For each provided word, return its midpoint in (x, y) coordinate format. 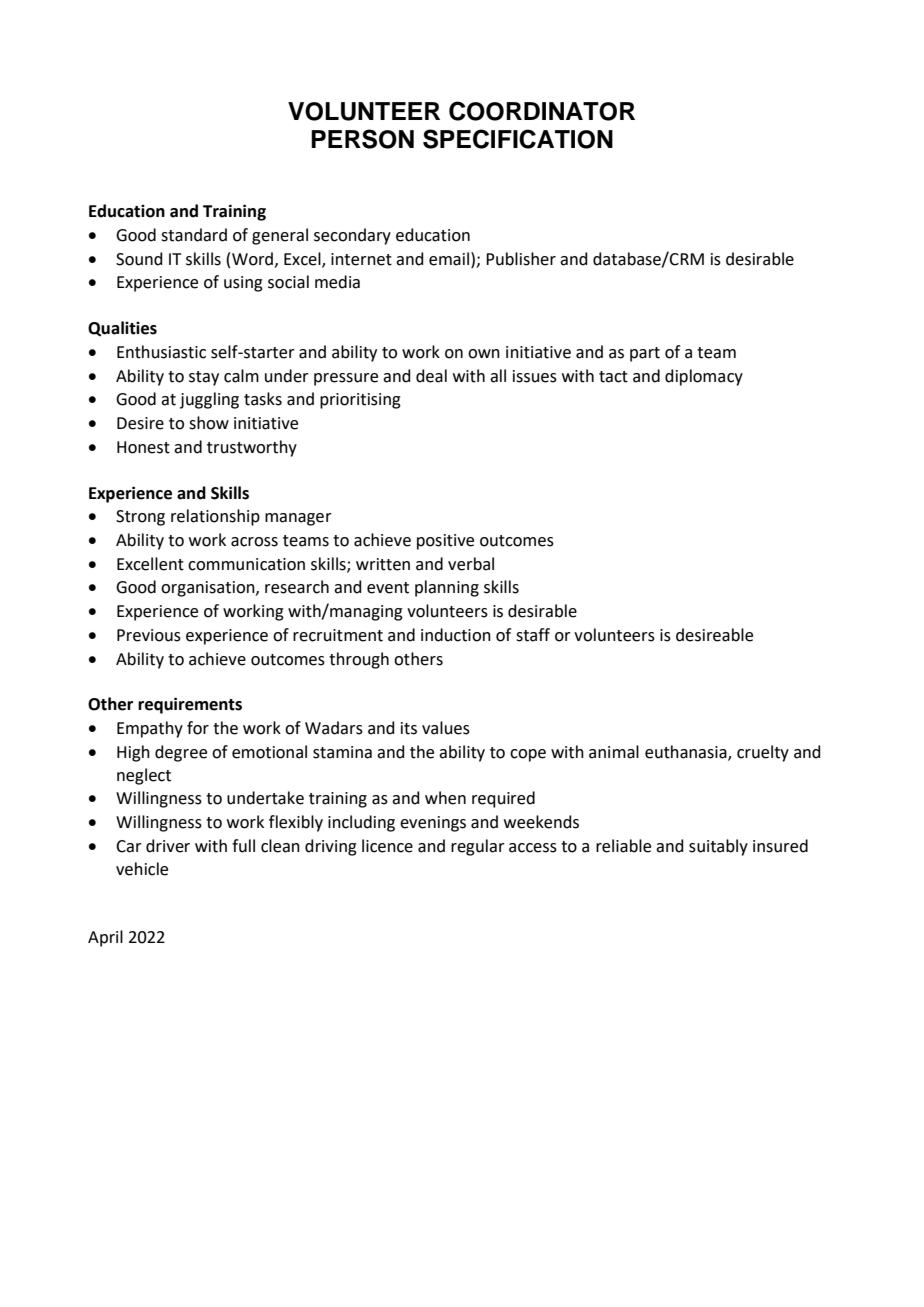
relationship (215, 517)
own (484, 354)
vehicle (142, 869)
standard (194, 235)
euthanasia (687, 752)
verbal (471, 564)
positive (445, 542)
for (198, 728)
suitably (718, 847)
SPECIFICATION (518, 139)
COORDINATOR (542, 111)
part (645, 354)
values (446, 728)
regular (478, 847)
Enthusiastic (161, 352)
